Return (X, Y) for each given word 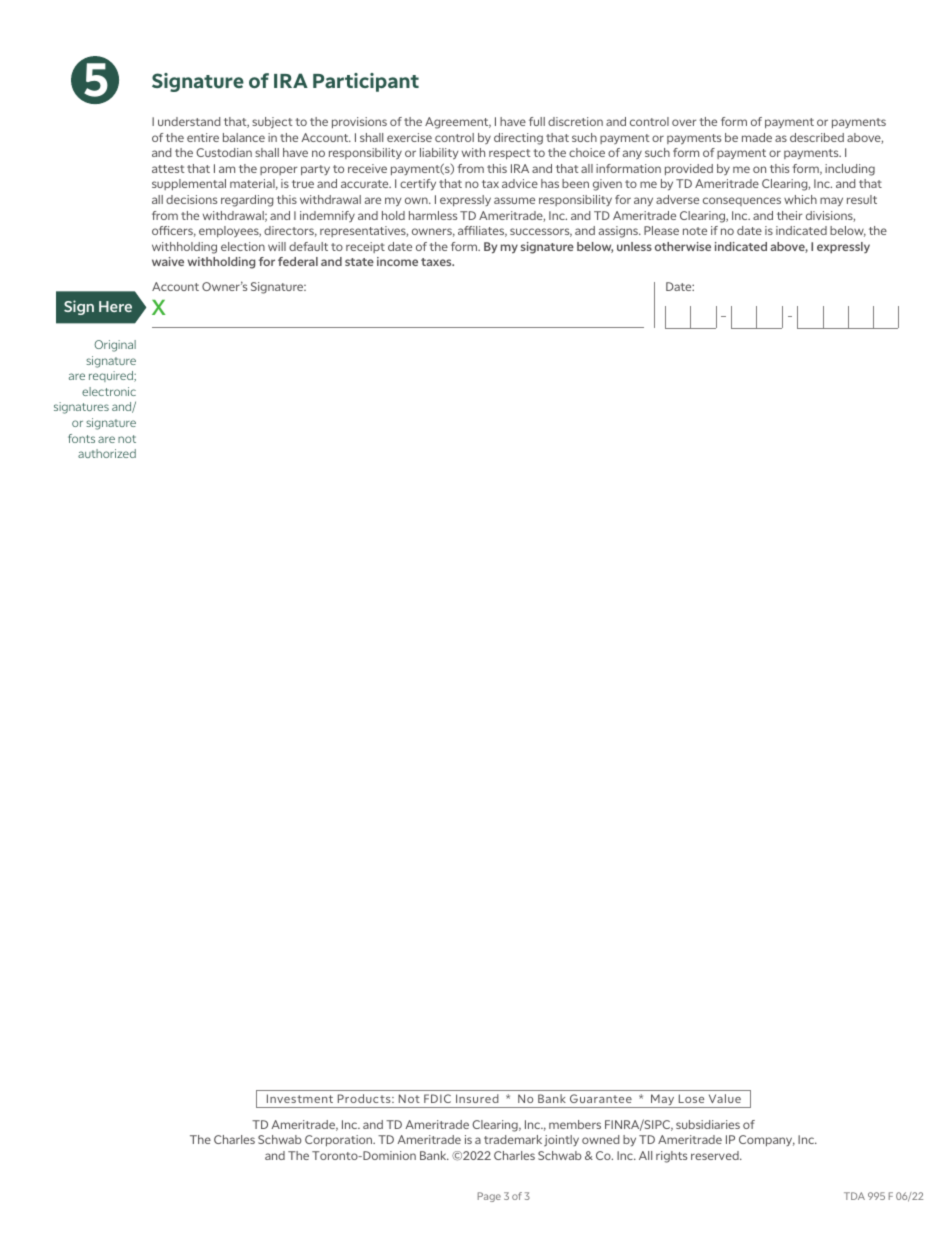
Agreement (458, 123)
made (757, 137)
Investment (300, 1098)
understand (189, 121)
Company (767, 1140)
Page (489, 1197)
